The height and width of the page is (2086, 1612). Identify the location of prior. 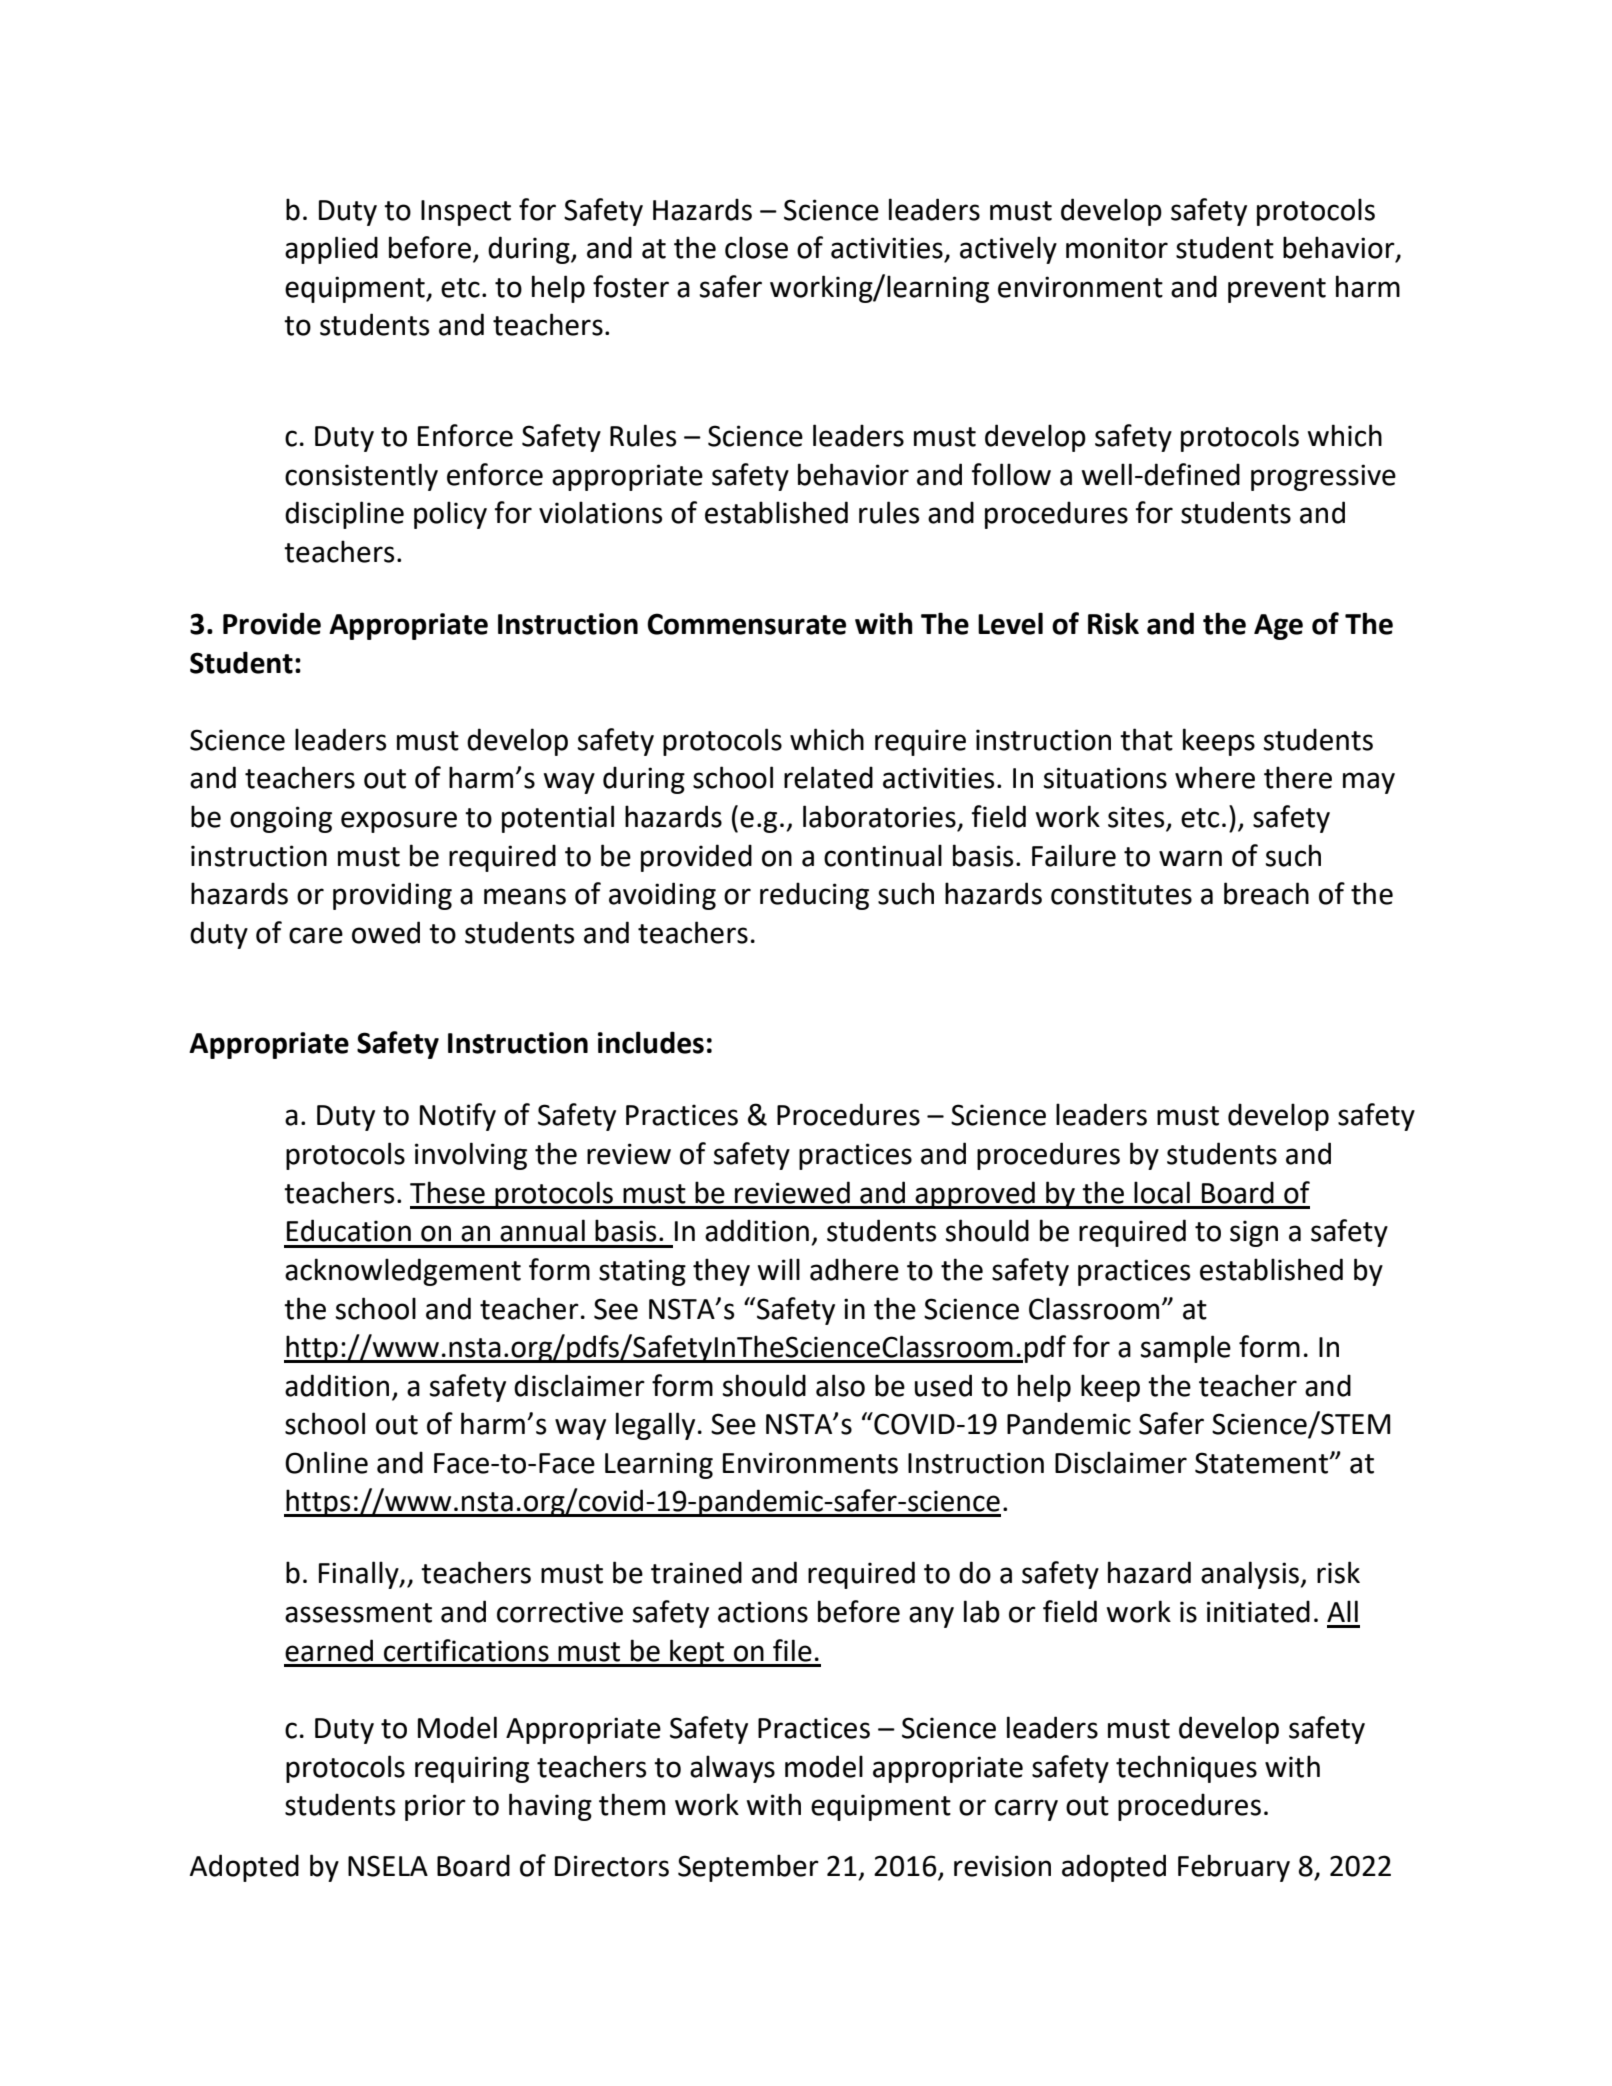
(435, 1807).
